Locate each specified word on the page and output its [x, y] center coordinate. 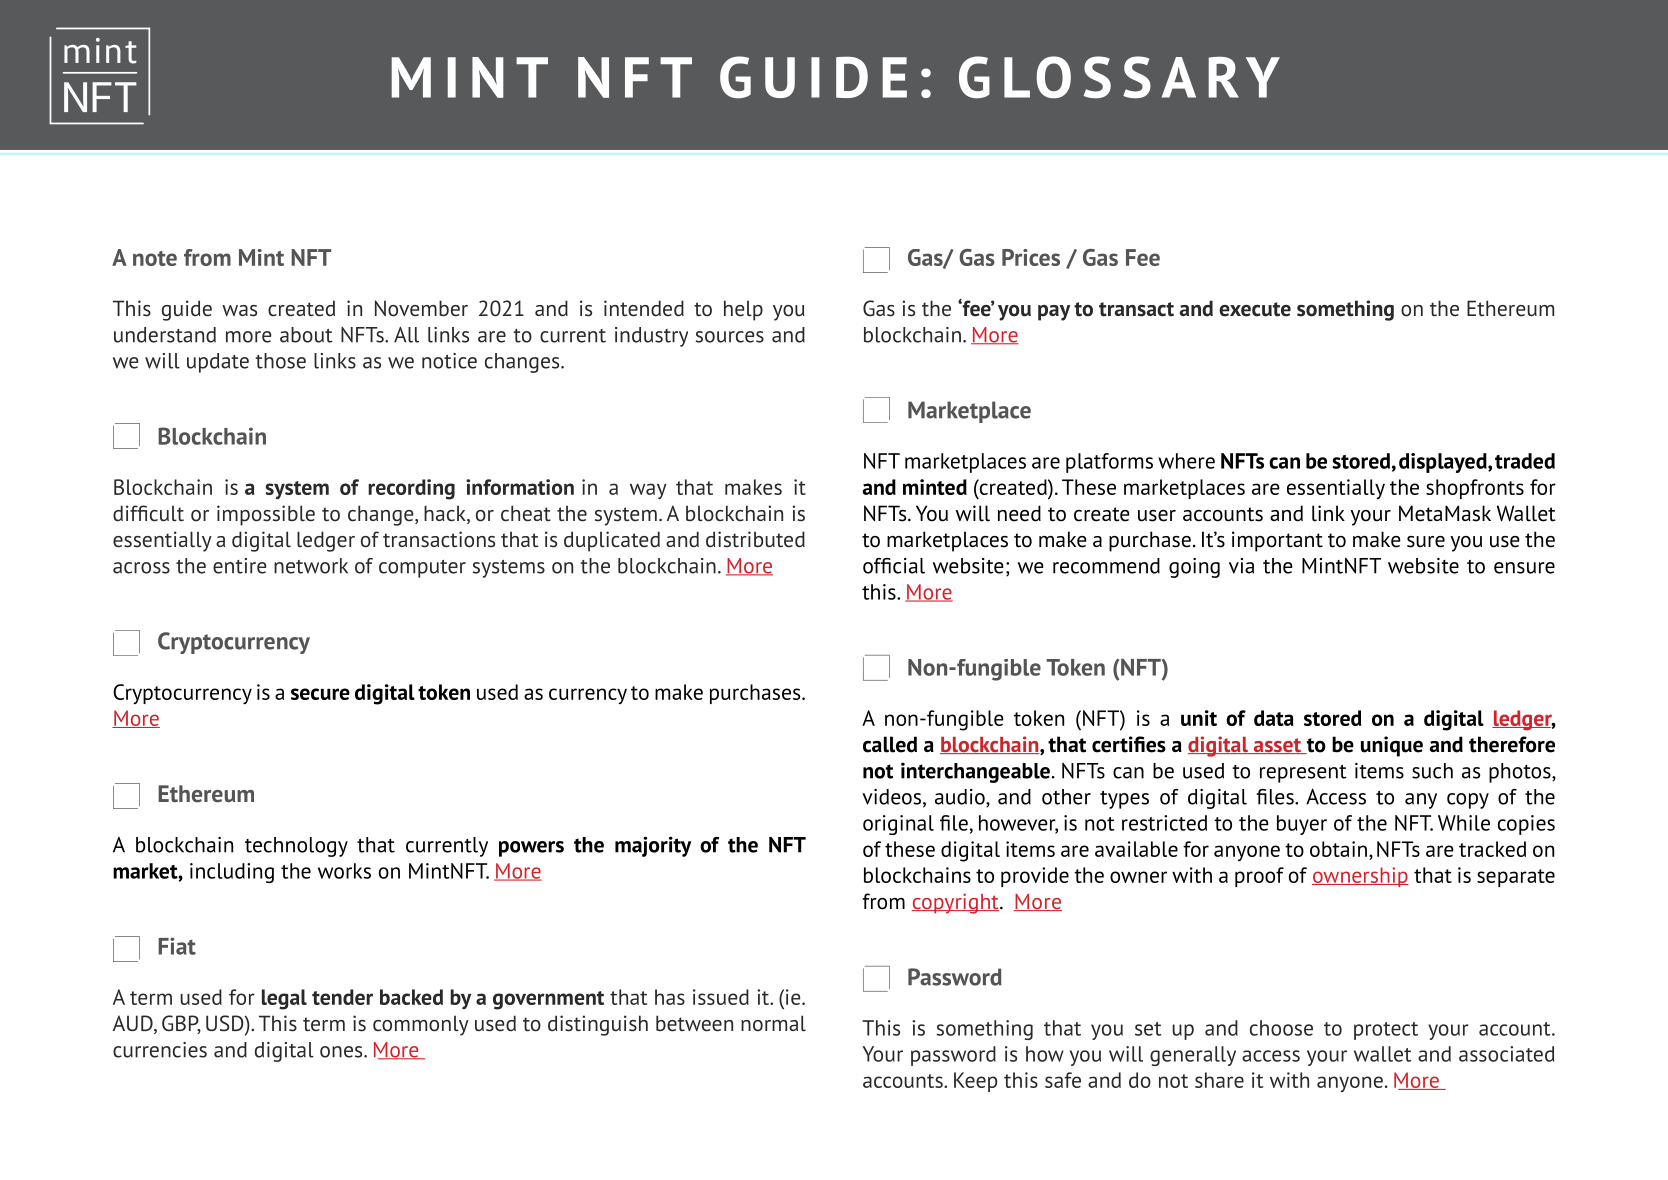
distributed [755, 539]
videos [891, 797]
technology [296, 847]
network [311, 566]
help [743, 310]
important [1277, 541]
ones [342, 1052]
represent [1303, 774]
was [239, 311]
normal [773, 1023]
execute [1255, 309]
